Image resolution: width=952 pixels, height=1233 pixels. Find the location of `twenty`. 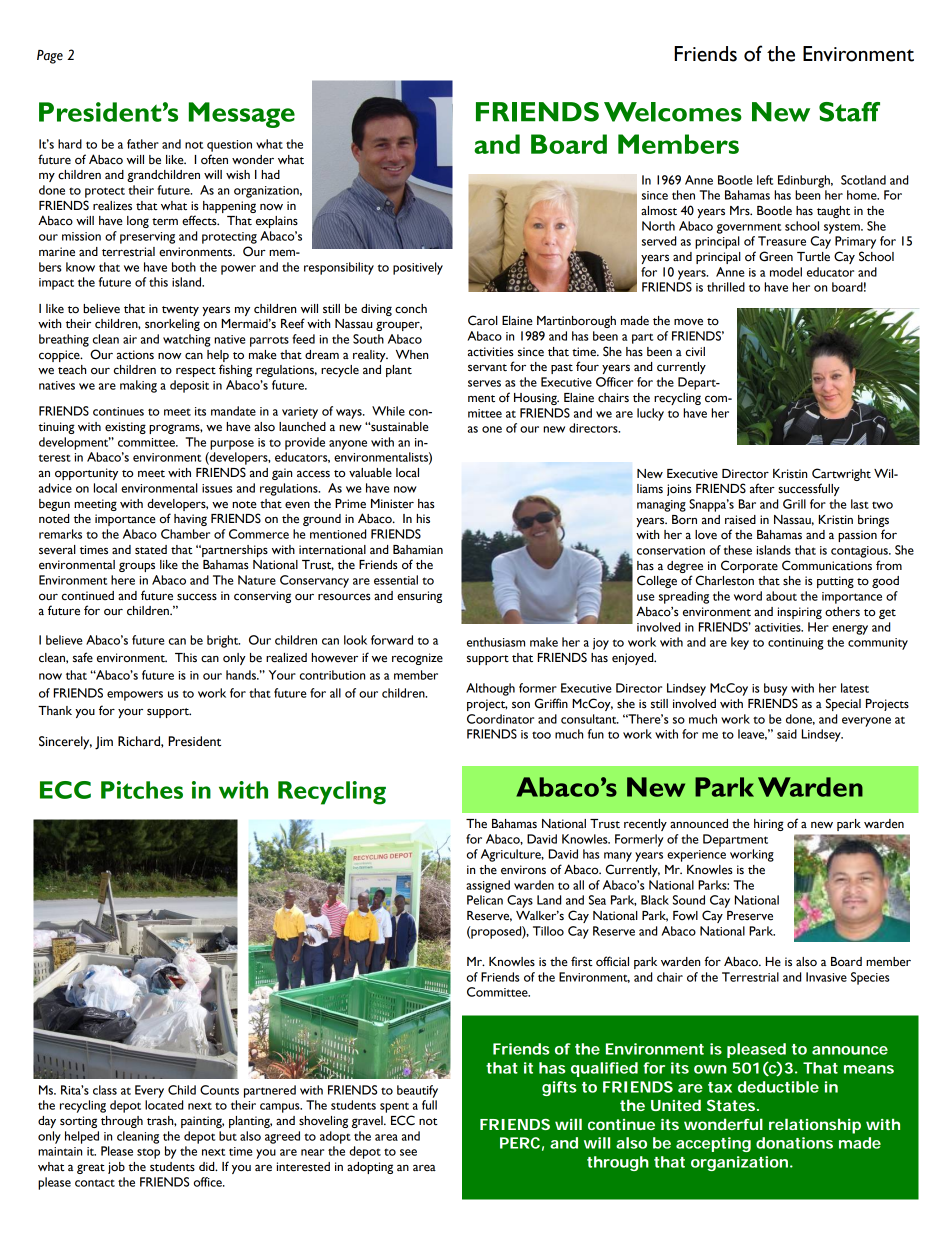

twenty is located at coordinates (180, 311).
